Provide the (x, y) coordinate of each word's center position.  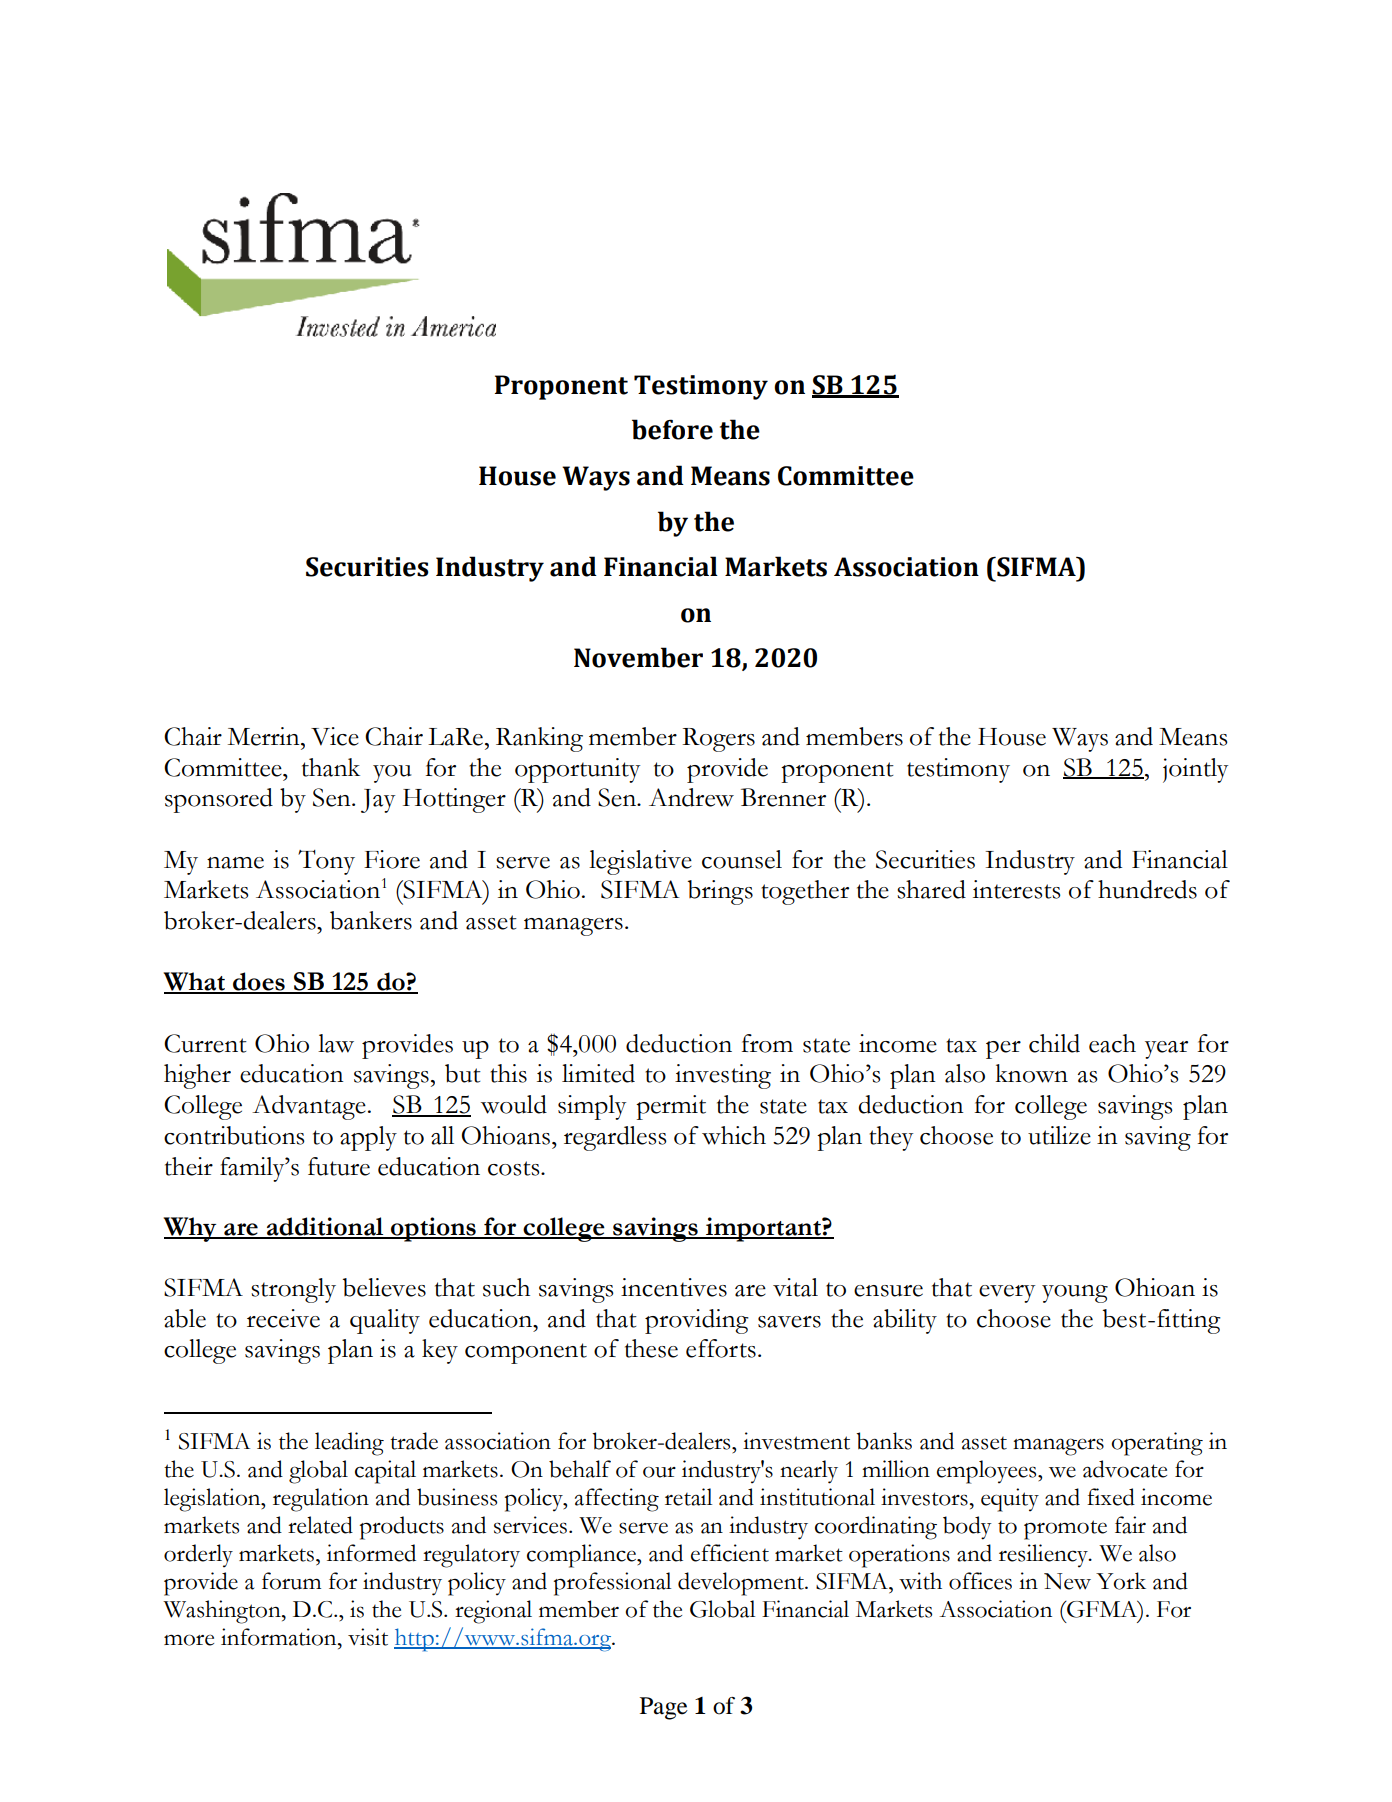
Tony (326, 862)
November (638, 657)
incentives (674, 1287)
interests (1017, 889)
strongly (293, 1290)
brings (720, 892)
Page (664, 1708)
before (672, 429)
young (1075, 1294)
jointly (1195, 770)
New (1067, 1581)
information (280, 1637)
